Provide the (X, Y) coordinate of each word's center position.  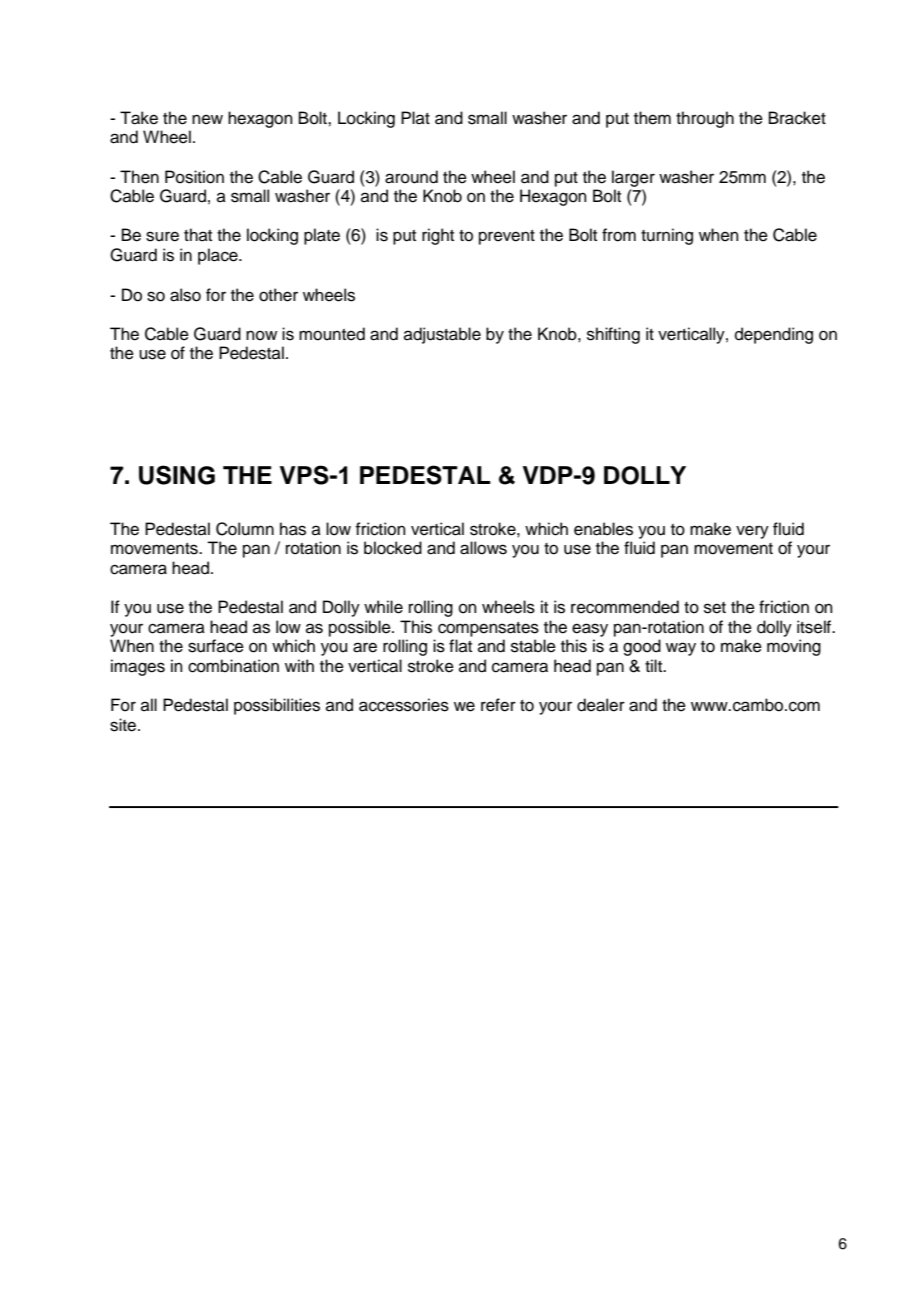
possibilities (277, 706)
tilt (655, 665)
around (411, 177)
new (207, 119)
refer (498, 705)
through (705, 119)
